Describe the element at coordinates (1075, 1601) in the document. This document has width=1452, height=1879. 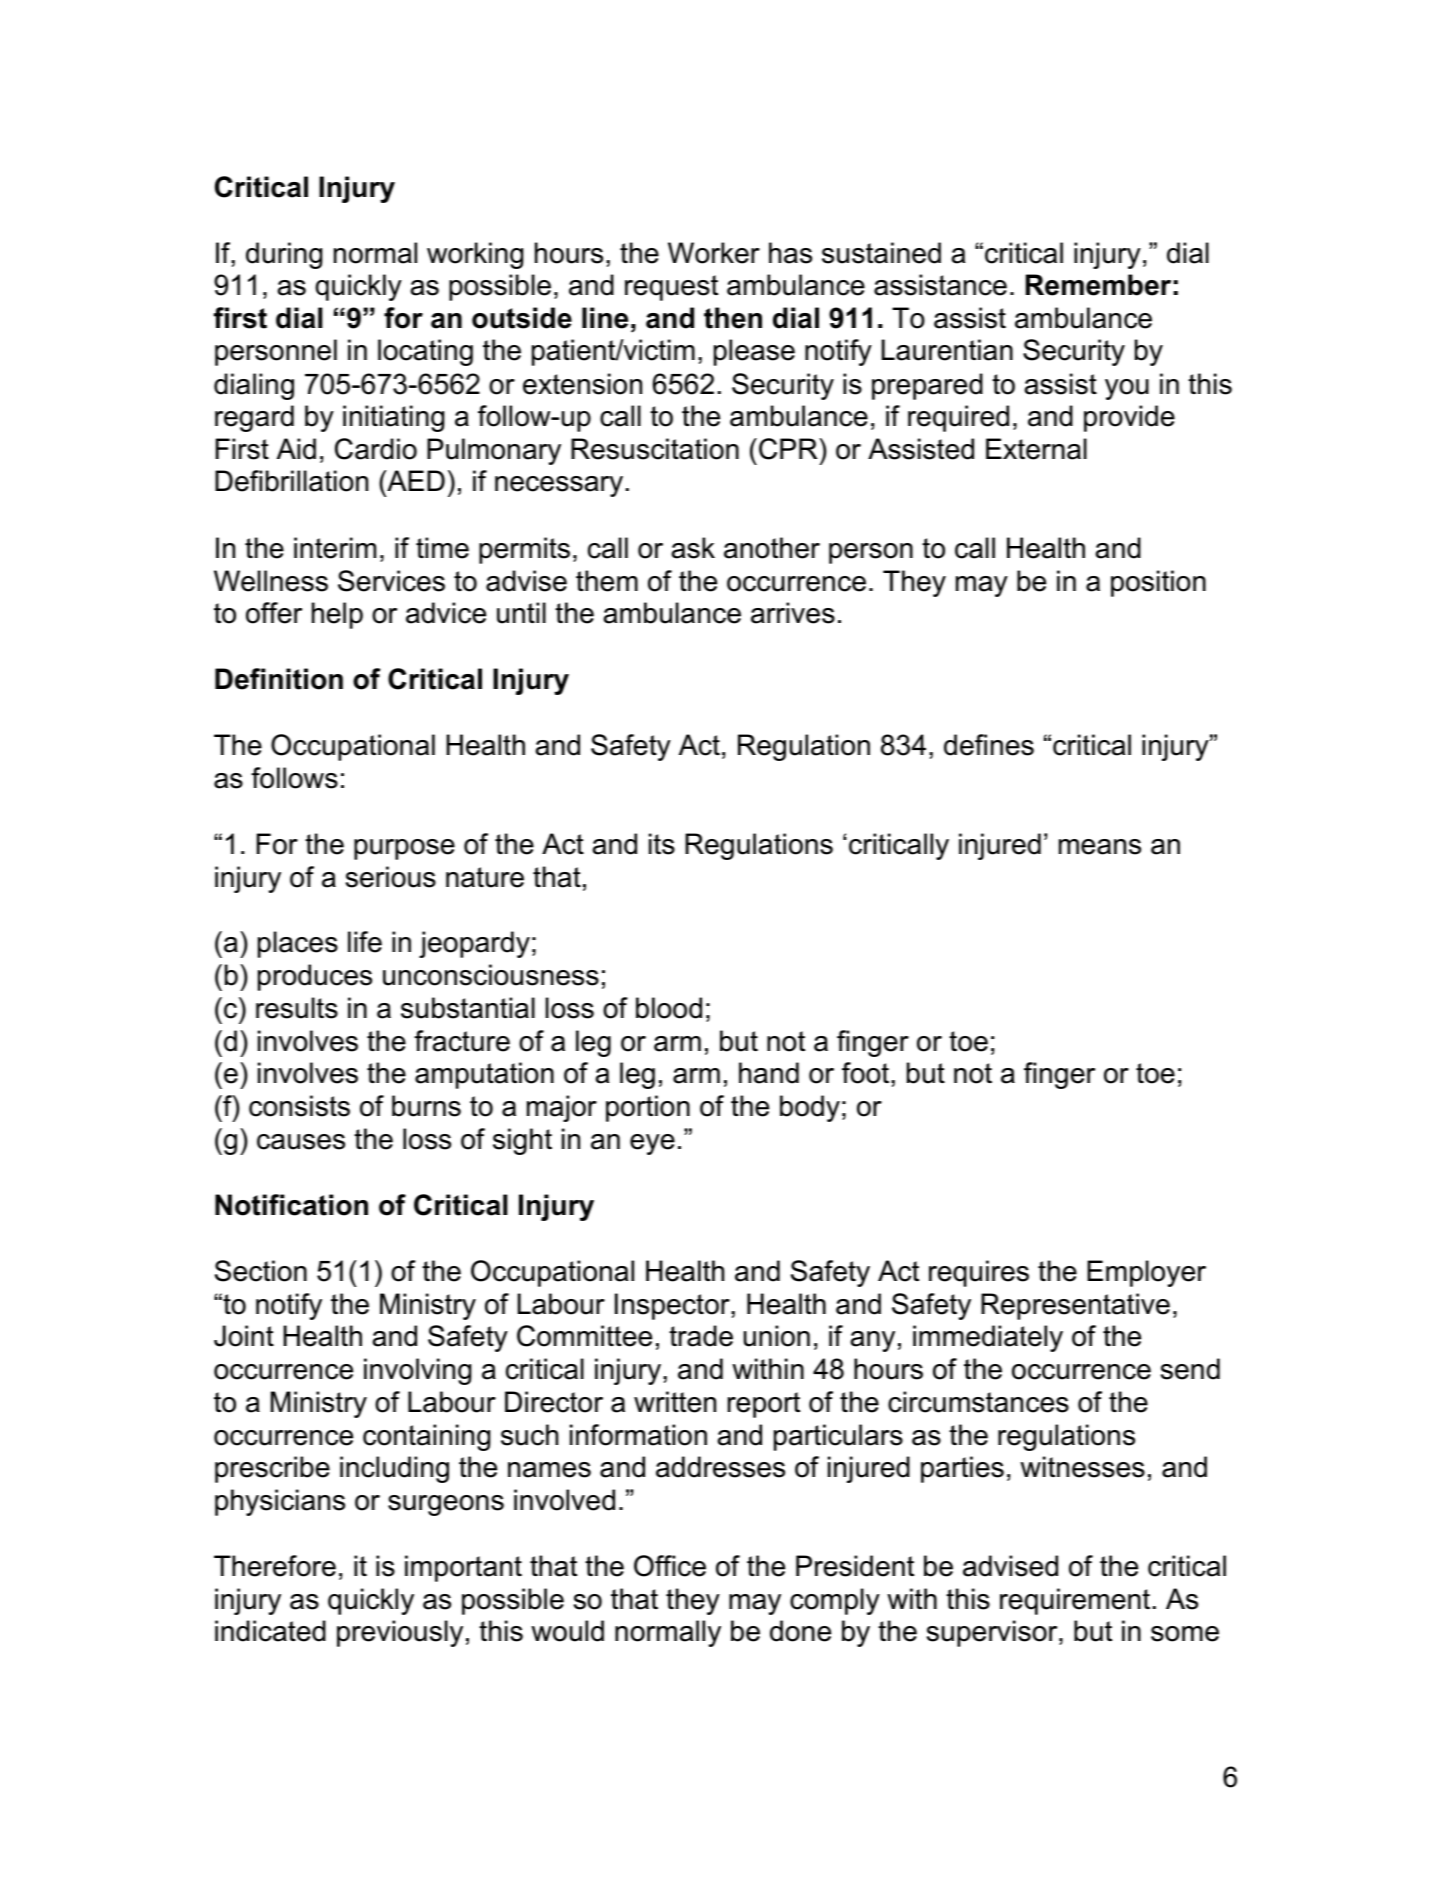
I see `requirement` at that location.
